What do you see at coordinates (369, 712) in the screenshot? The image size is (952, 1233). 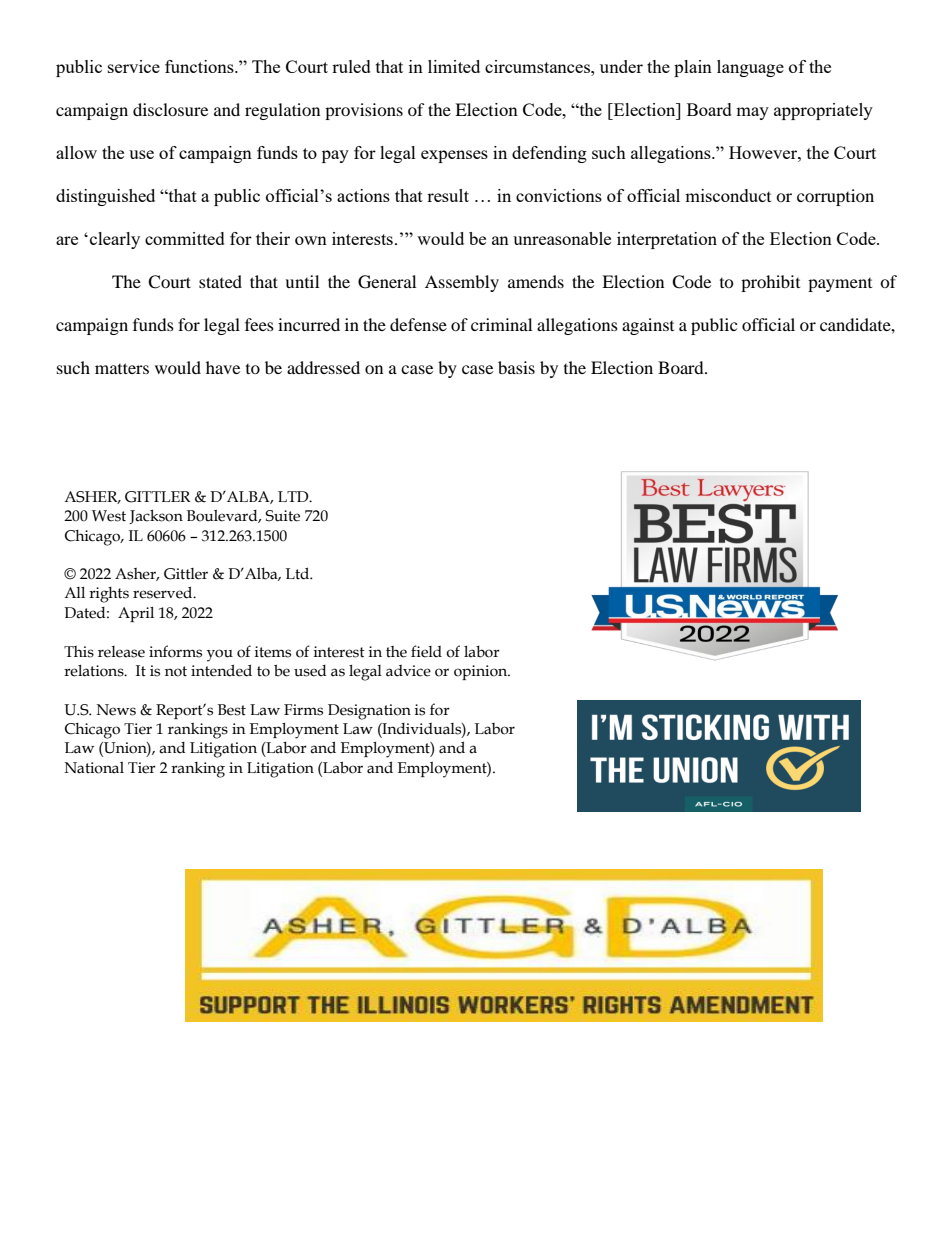 I see `Designation` at bounding box center [369, 712].
